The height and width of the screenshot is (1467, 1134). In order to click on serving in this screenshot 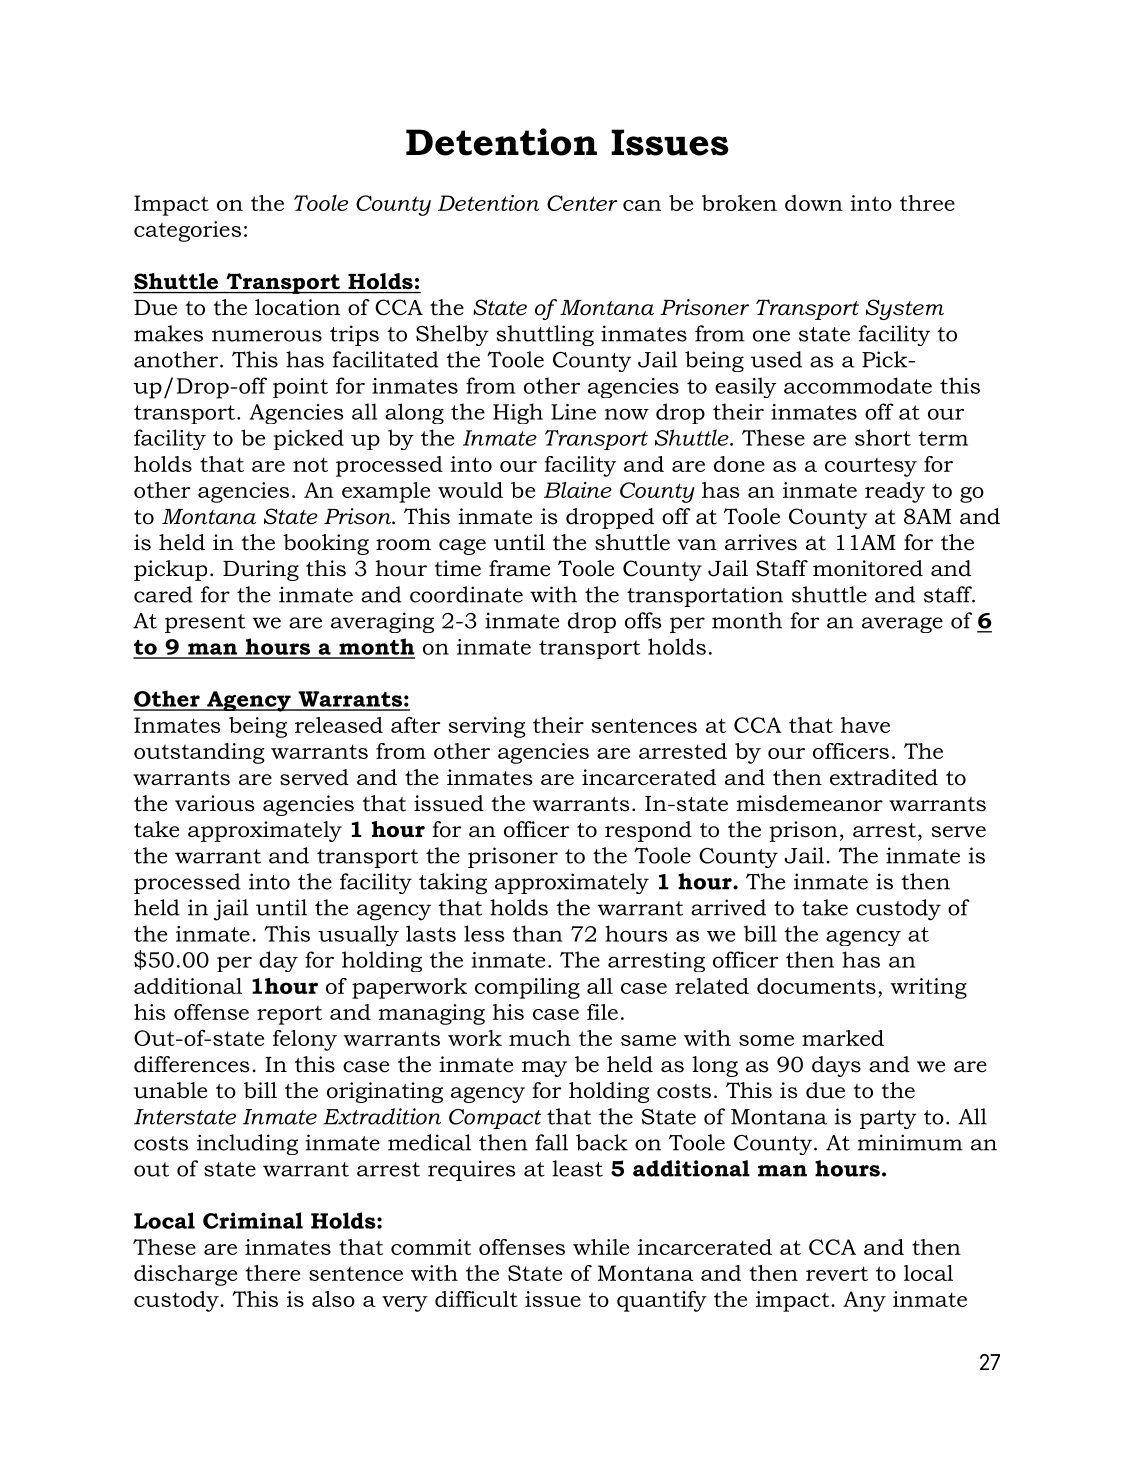, I will do `click(487, 727)`.
